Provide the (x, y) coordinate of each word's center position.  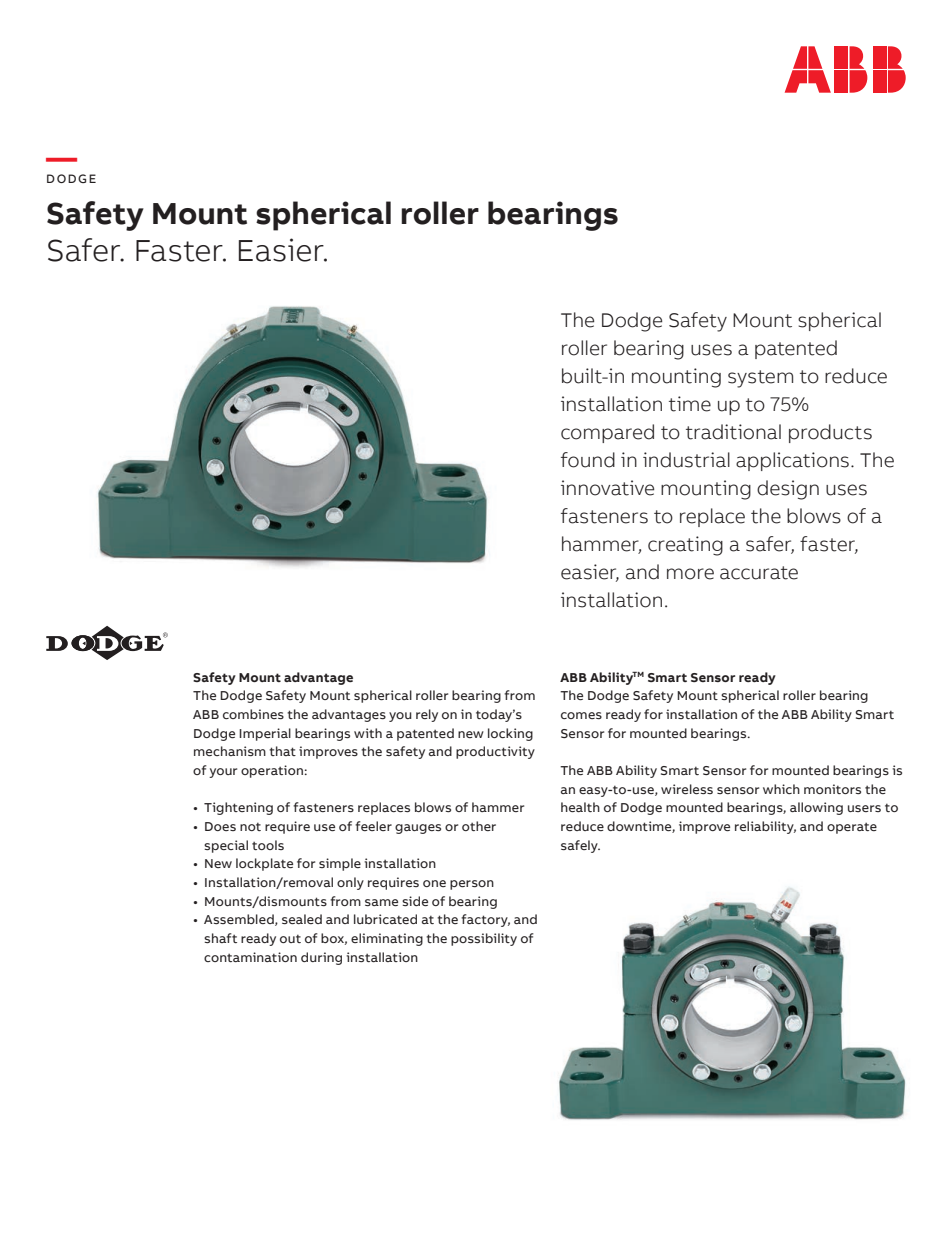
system (760, 379)
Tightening (238, 808)
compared (607, 433)
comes (581, 715)
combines (253, 714)
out (290, 939)
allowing (816, 808)
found (588, 460)
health (580, 807)
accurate (759, 573)
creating (685, 546)
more (690, 574)
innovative (607, 488)
